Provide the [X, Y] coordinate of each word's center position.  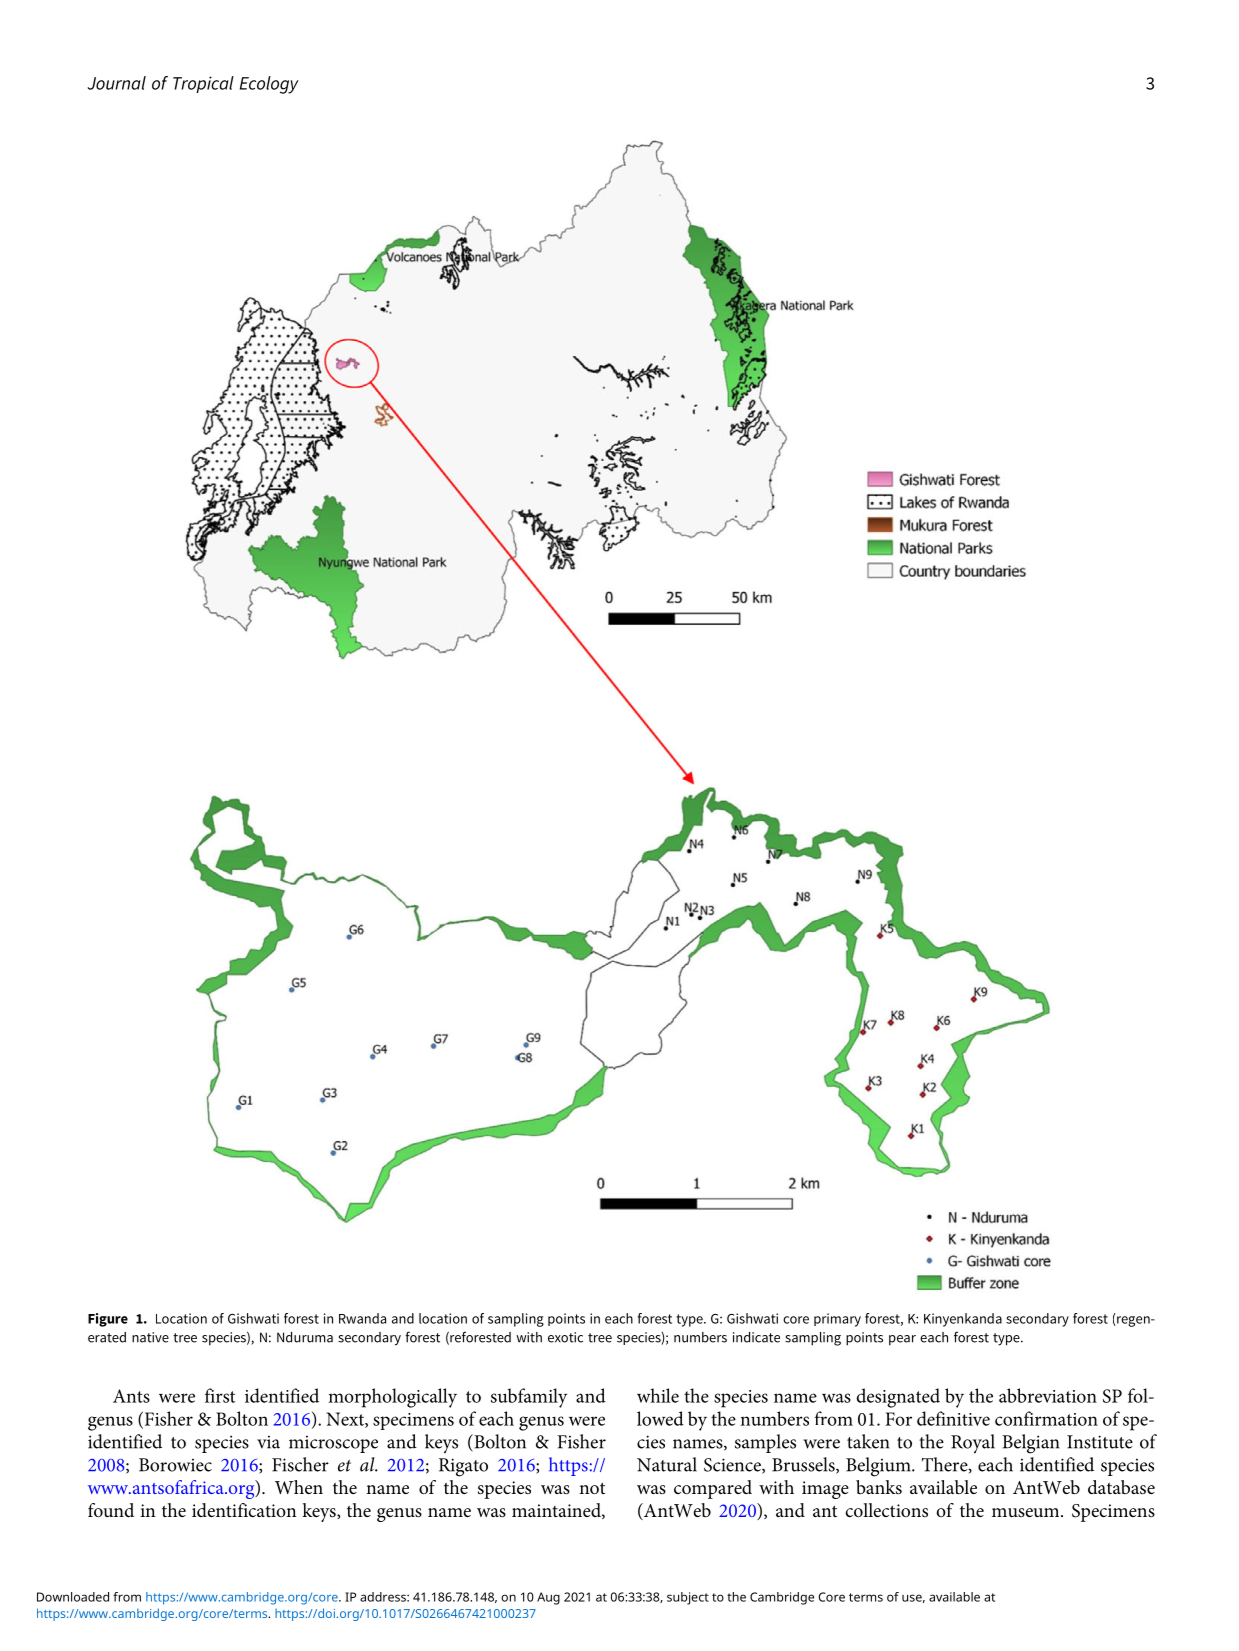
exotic [565, 1337]
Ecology [269, 85]
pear [902, 1340]
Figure [108, 1320]
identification [244, 1510]
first [220, 1395]
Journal [116, 83]
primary [837, 1320]
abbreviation [1048, 1395]
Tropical [203, 84]
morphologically [392, 1398]
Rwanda [362, 1318]
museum [1027, 1512]
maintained [557, 1511]
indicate [756, 1337]
